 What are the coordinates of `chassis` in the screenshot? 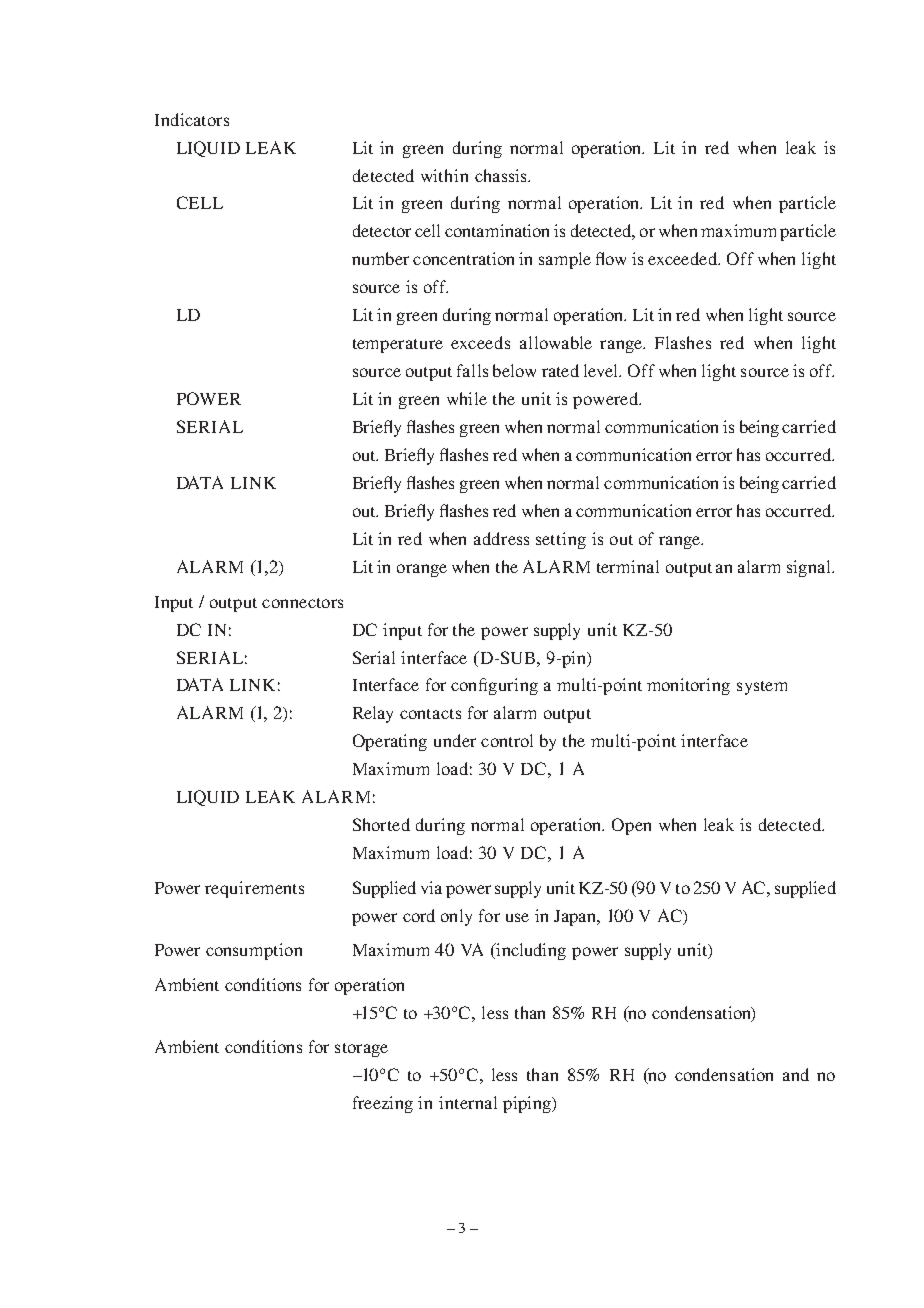 It's located at (502, 175).
